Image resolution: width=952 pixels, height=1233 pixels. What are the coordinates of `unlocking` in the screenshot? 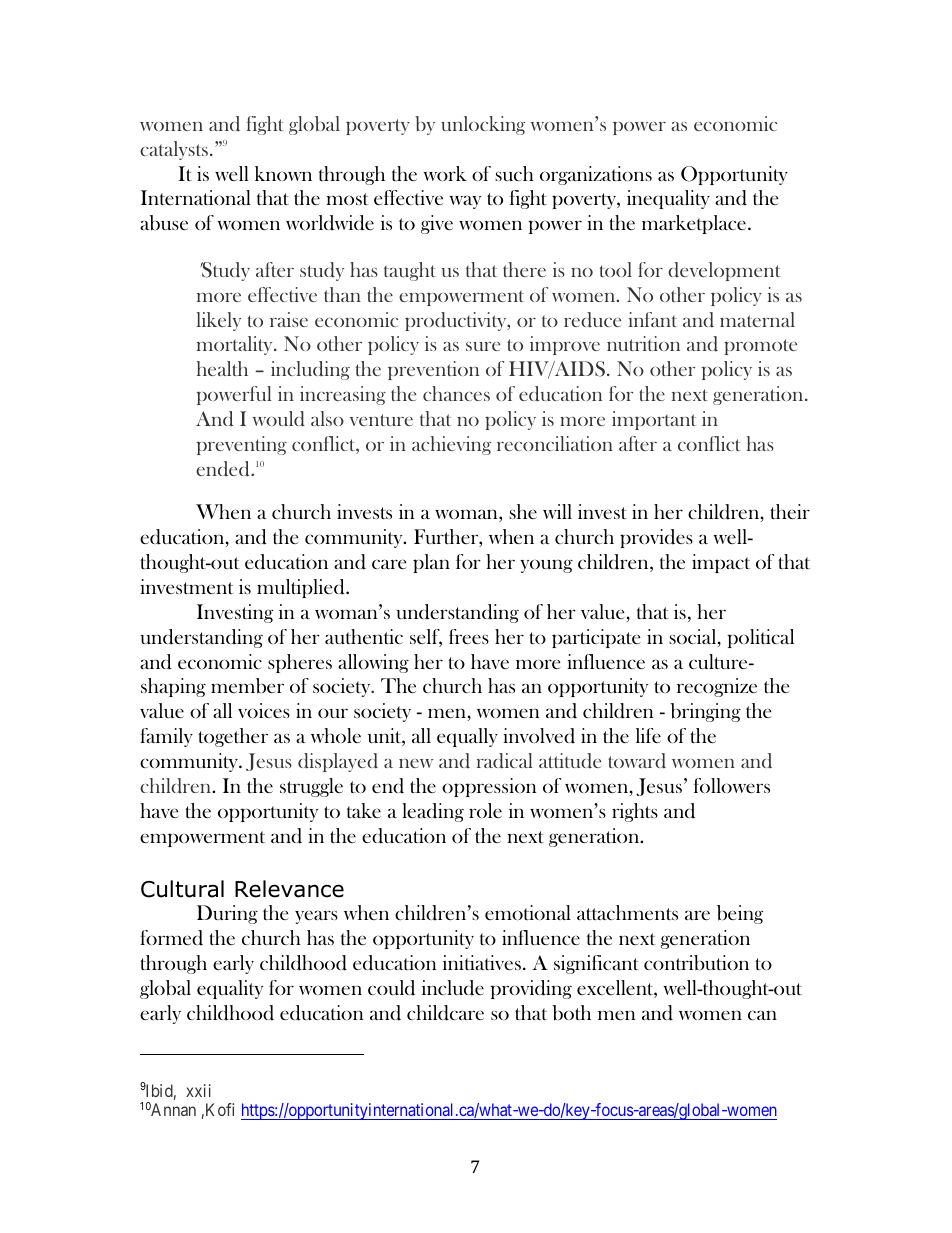 It's located at (483, 125).
